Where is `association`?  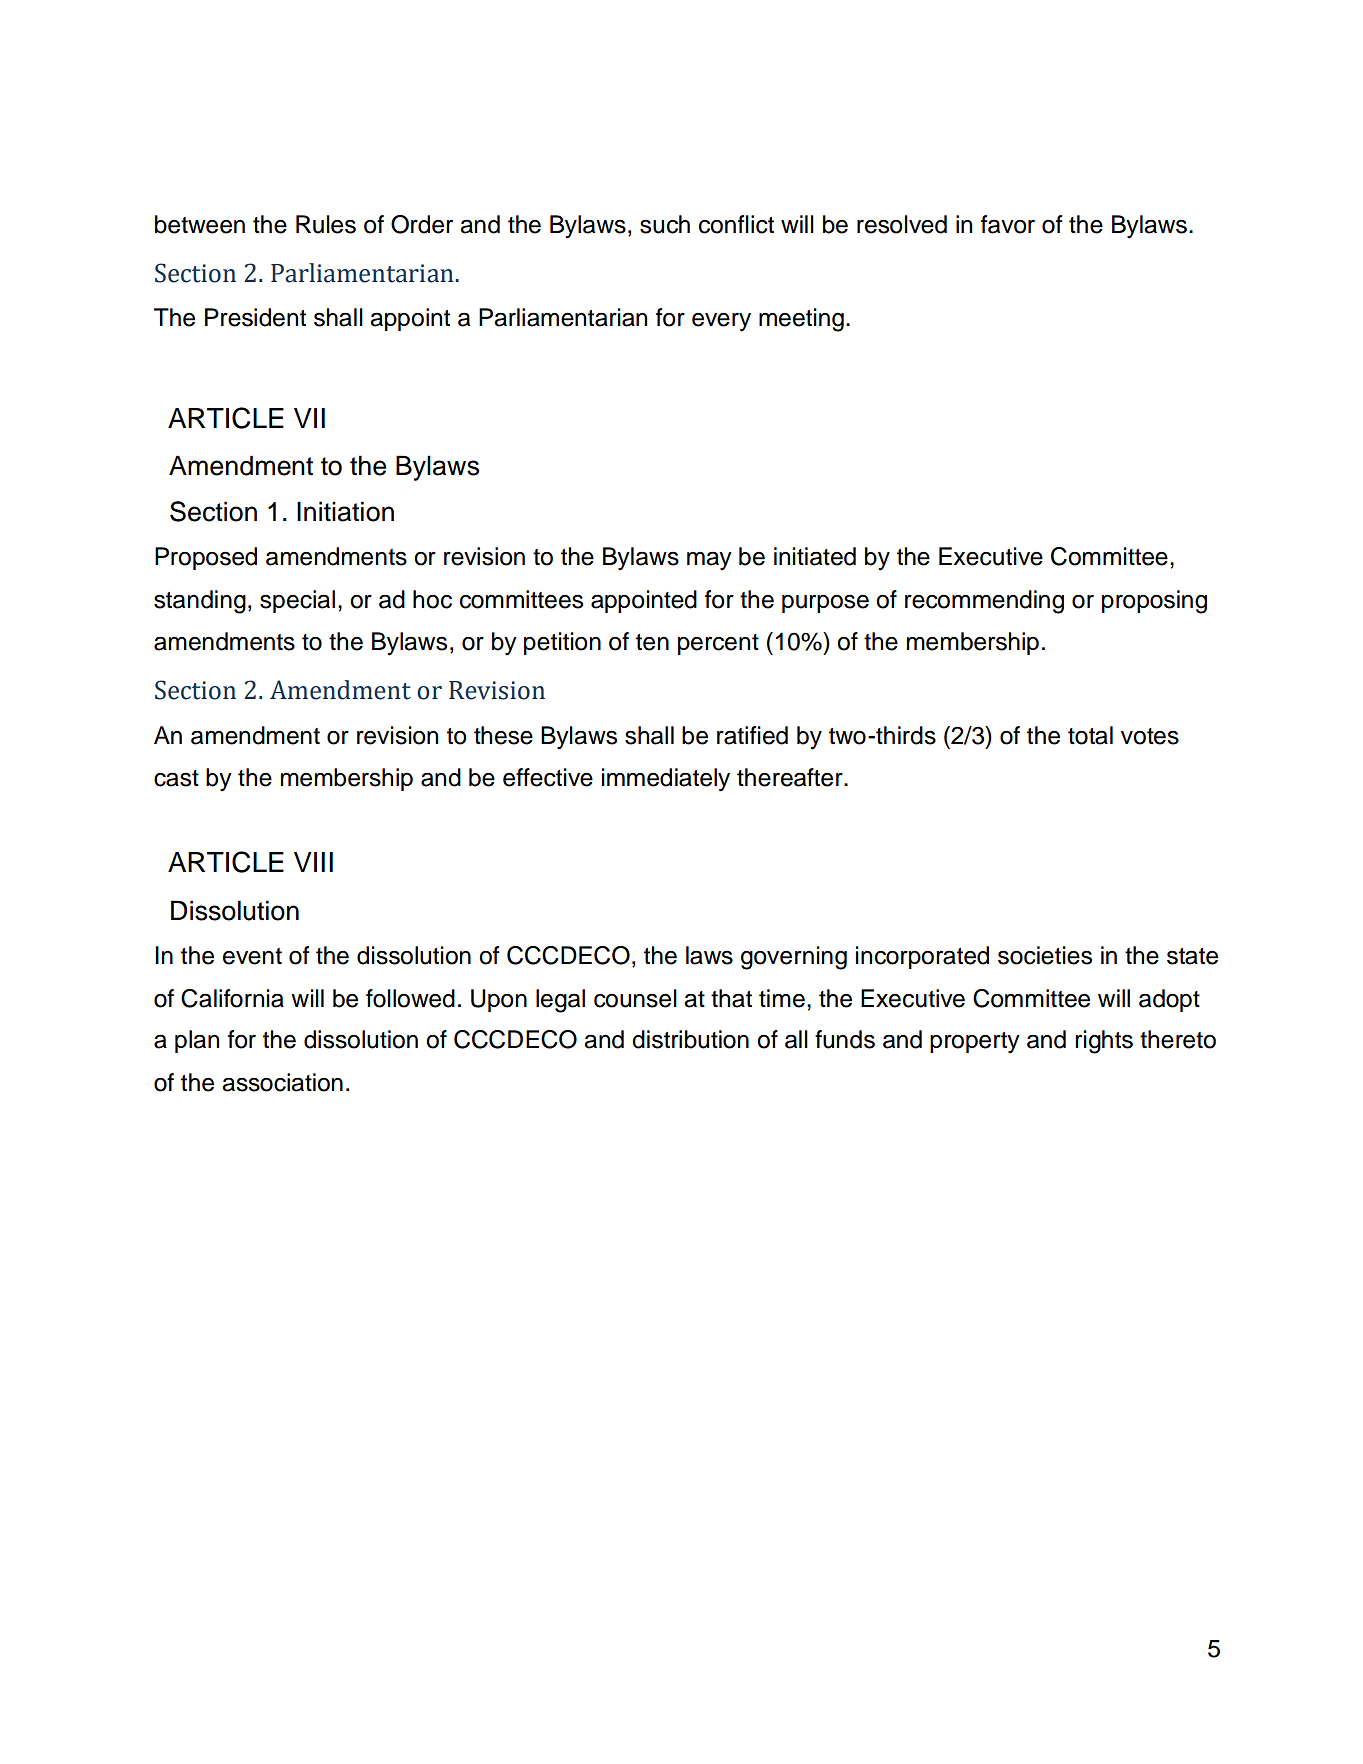 association is located at coordinates (282, 1082).
